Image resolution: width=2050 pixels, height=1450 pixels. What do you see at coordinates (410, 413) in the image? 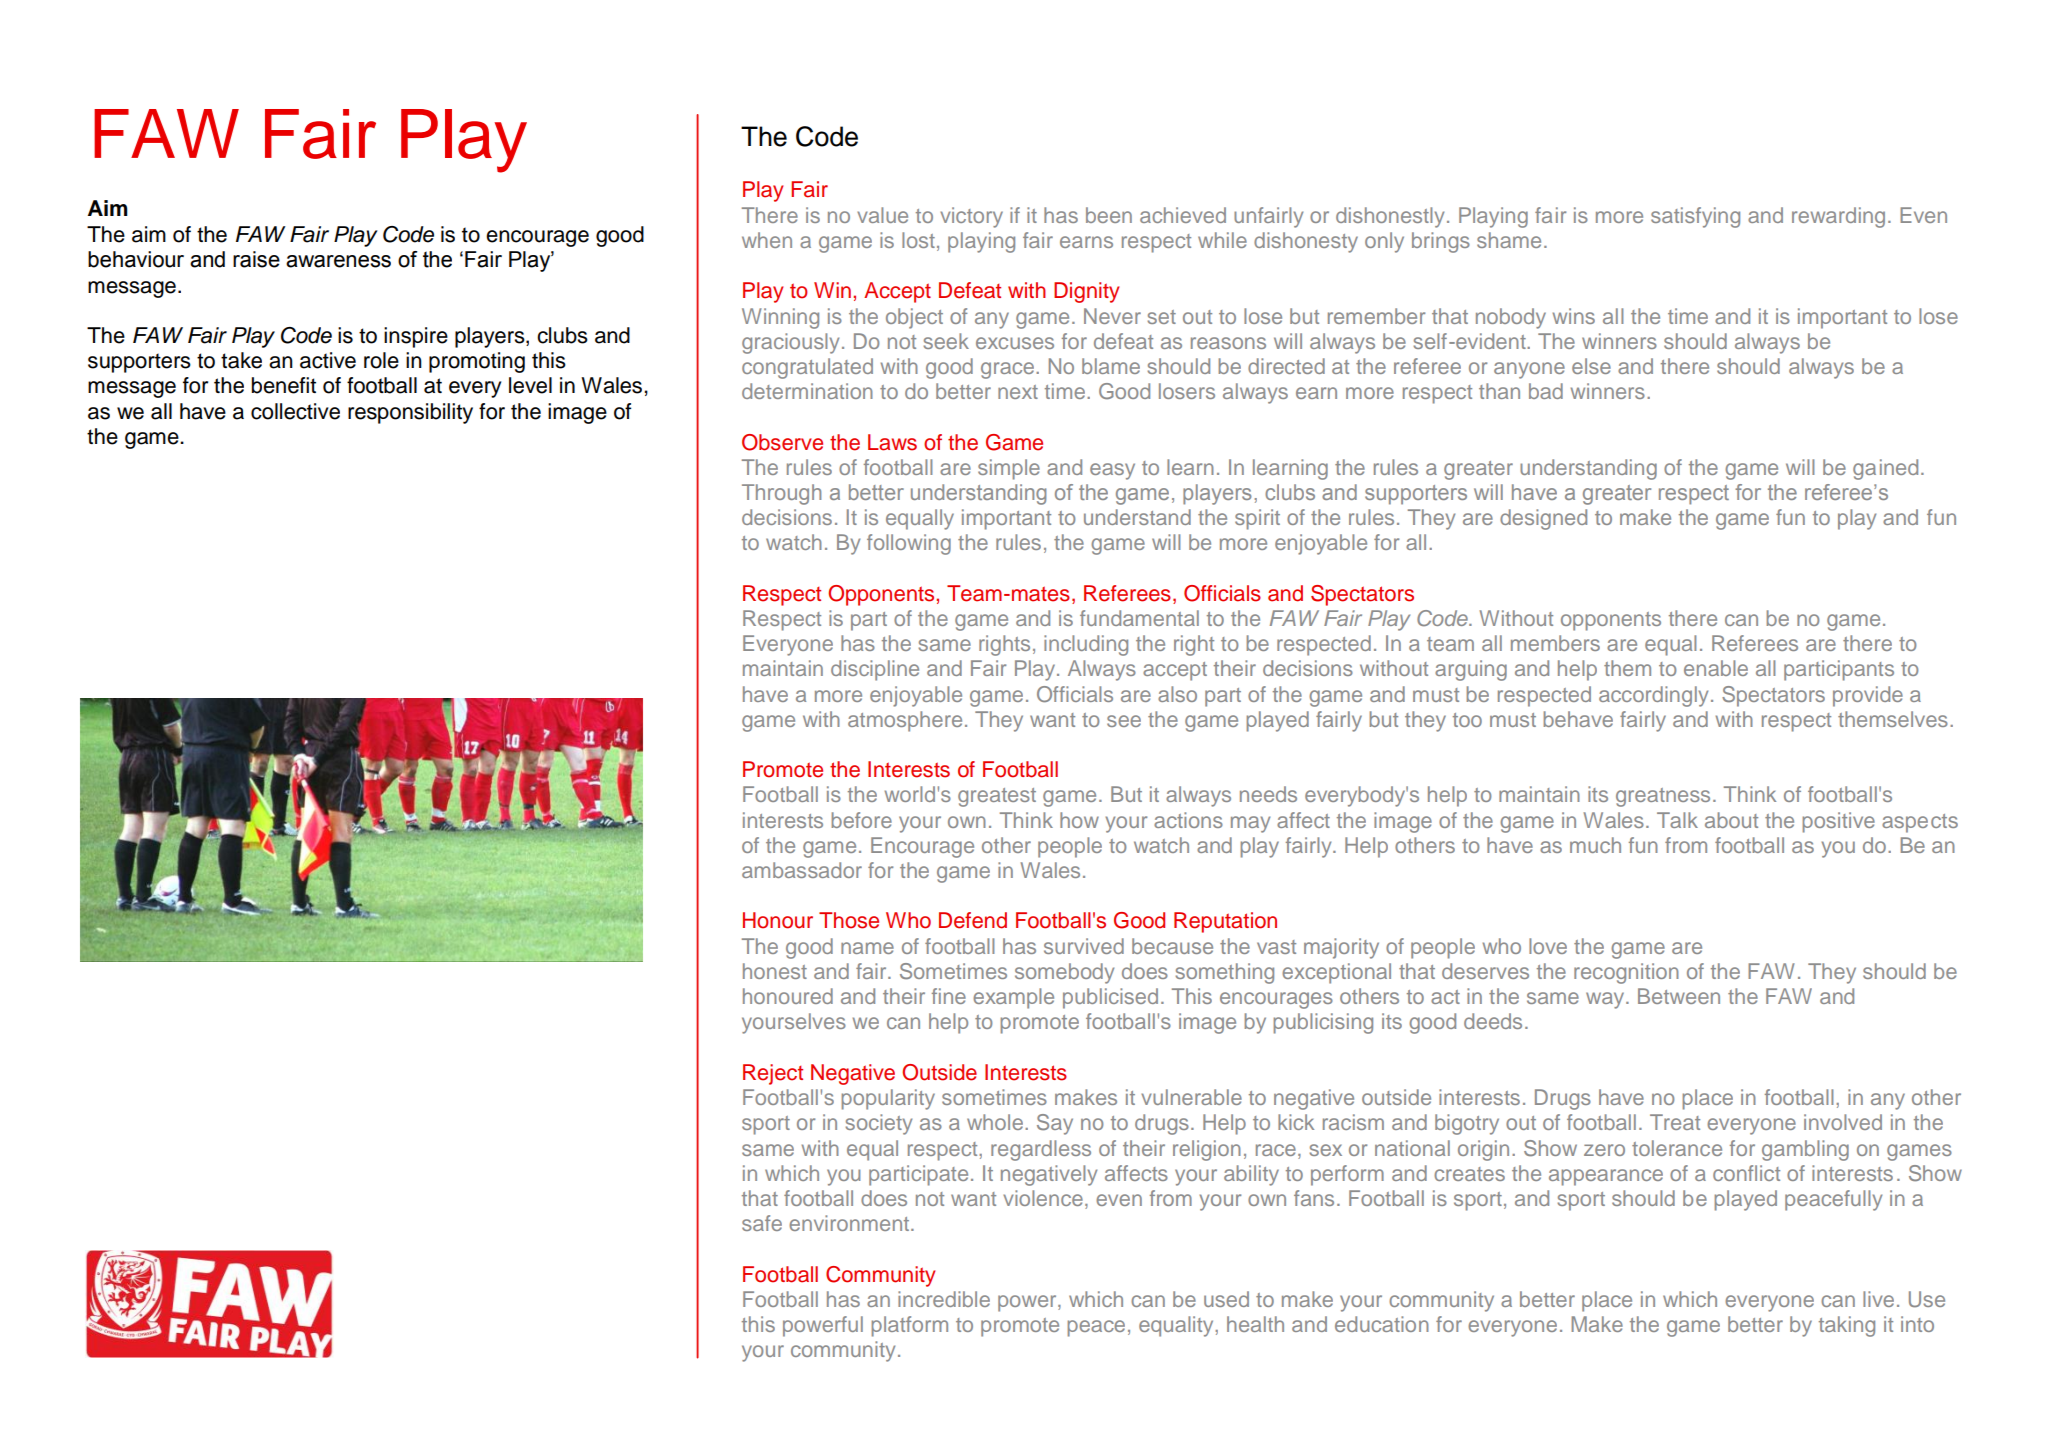
I see `responsibility` at bounding box center [410, 413].
